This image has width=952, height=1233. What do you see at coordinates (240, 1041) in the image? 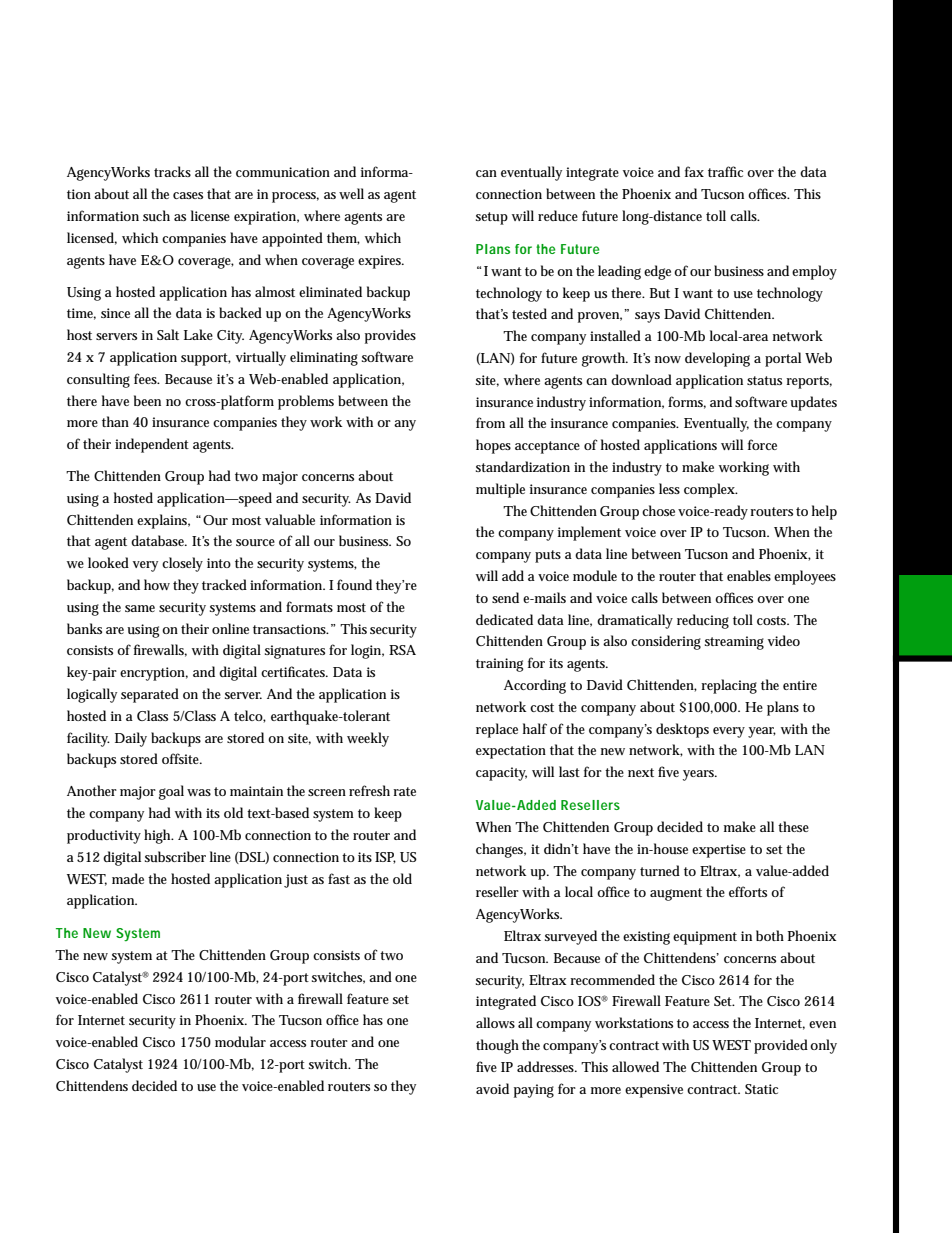
I see `modular` at bounding box center [240, 1041].
